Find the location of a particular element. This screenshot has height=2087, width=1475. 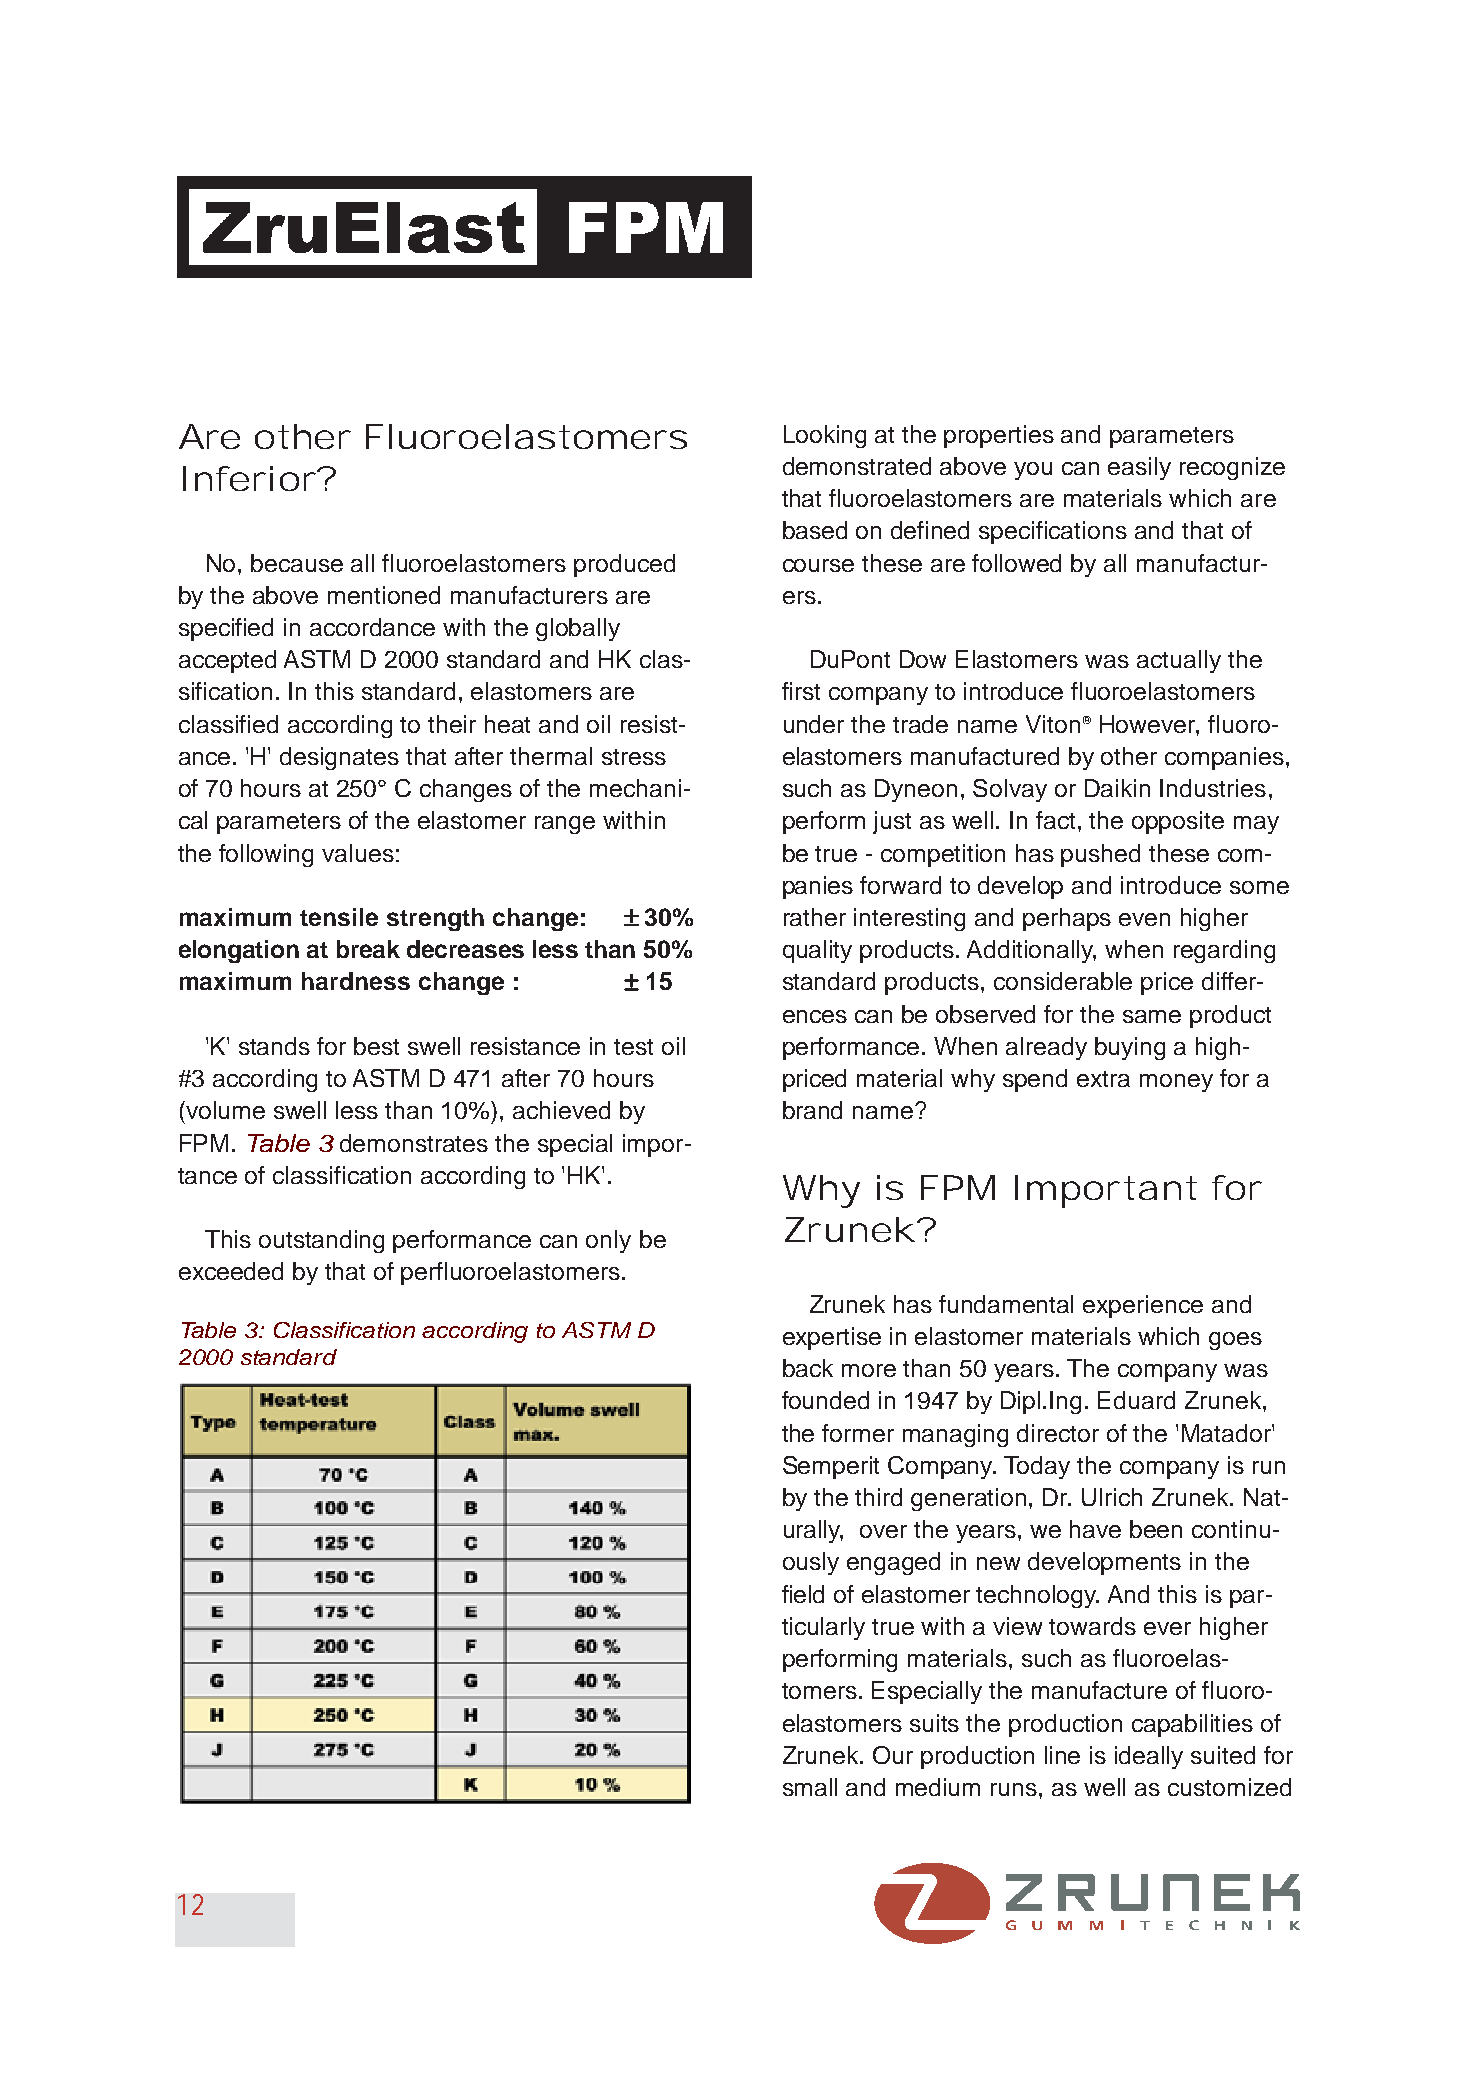

Daikin is located at coordinates (1117, 788).
